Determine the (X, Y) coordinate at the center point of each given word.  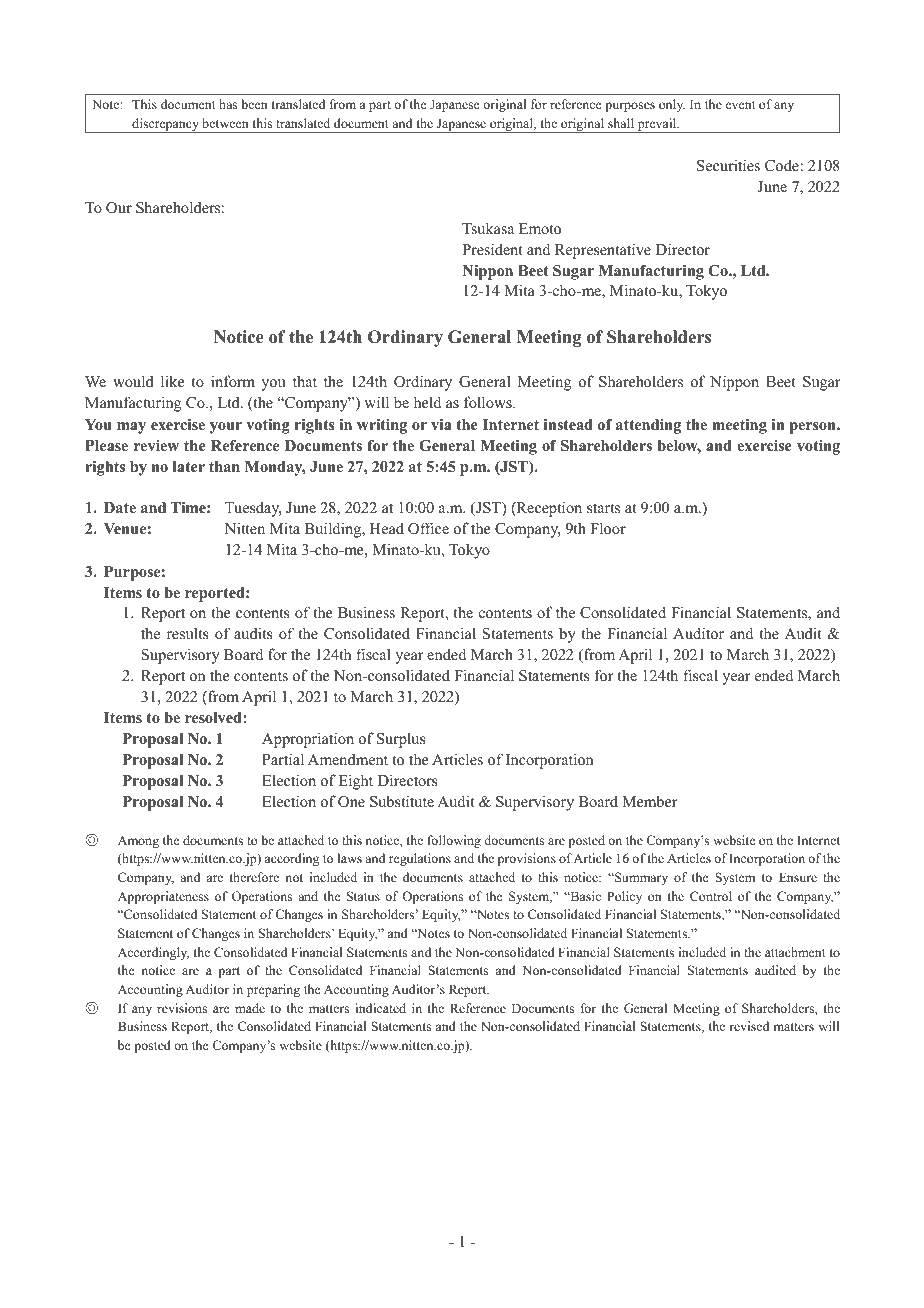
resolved (214, 717)
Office (428, 528)
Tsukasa (488, 228)
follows (489, 402)
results (188, 633)
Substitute (402, 801)
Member (650, 801)
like (172, 381)
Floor (608, 528)
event (741, 105)
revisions (182, 1008)
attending (648, 426)
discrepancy (165, 125)
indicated (380, 1008)
